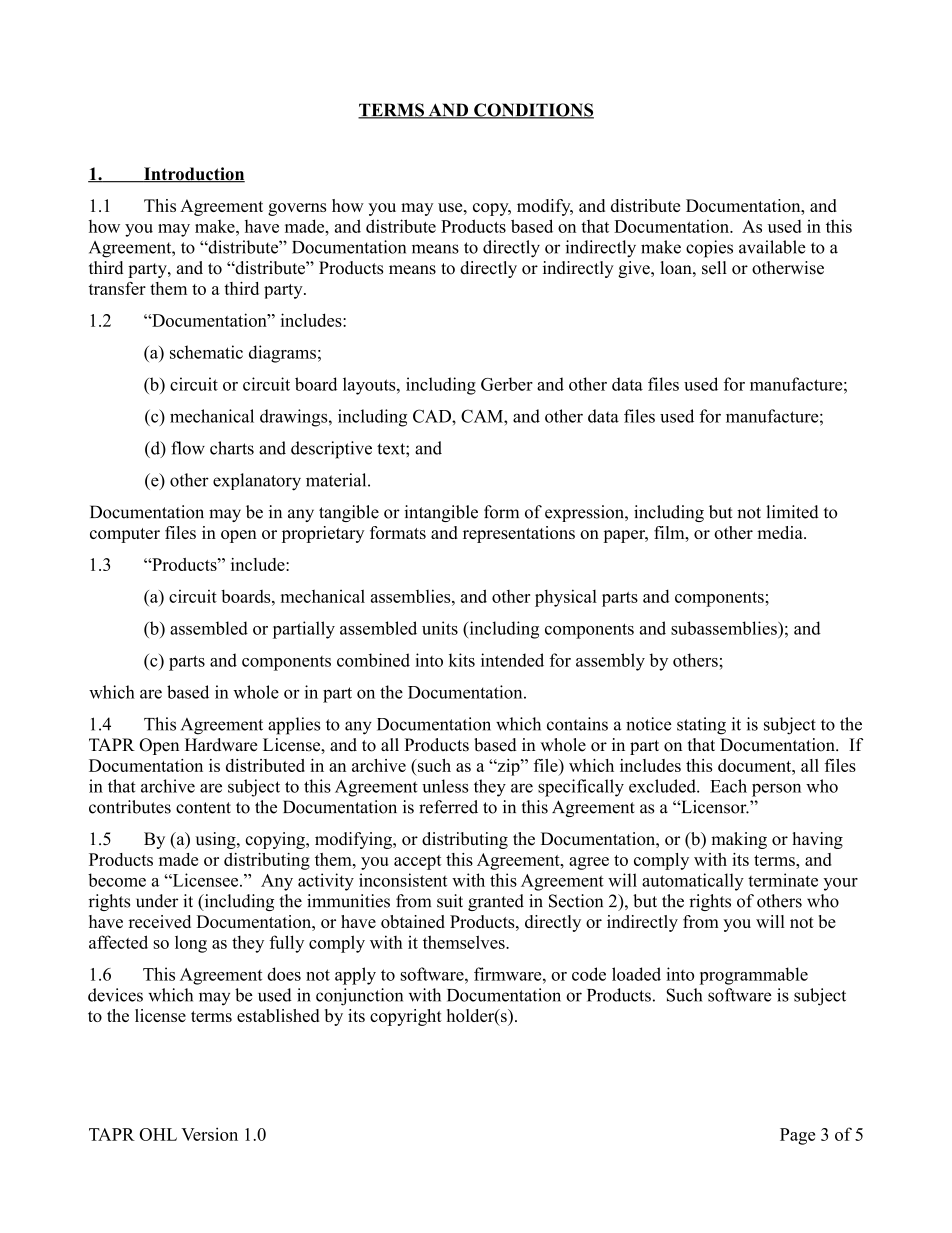  I want to click on schematic, so click(206, 352).
